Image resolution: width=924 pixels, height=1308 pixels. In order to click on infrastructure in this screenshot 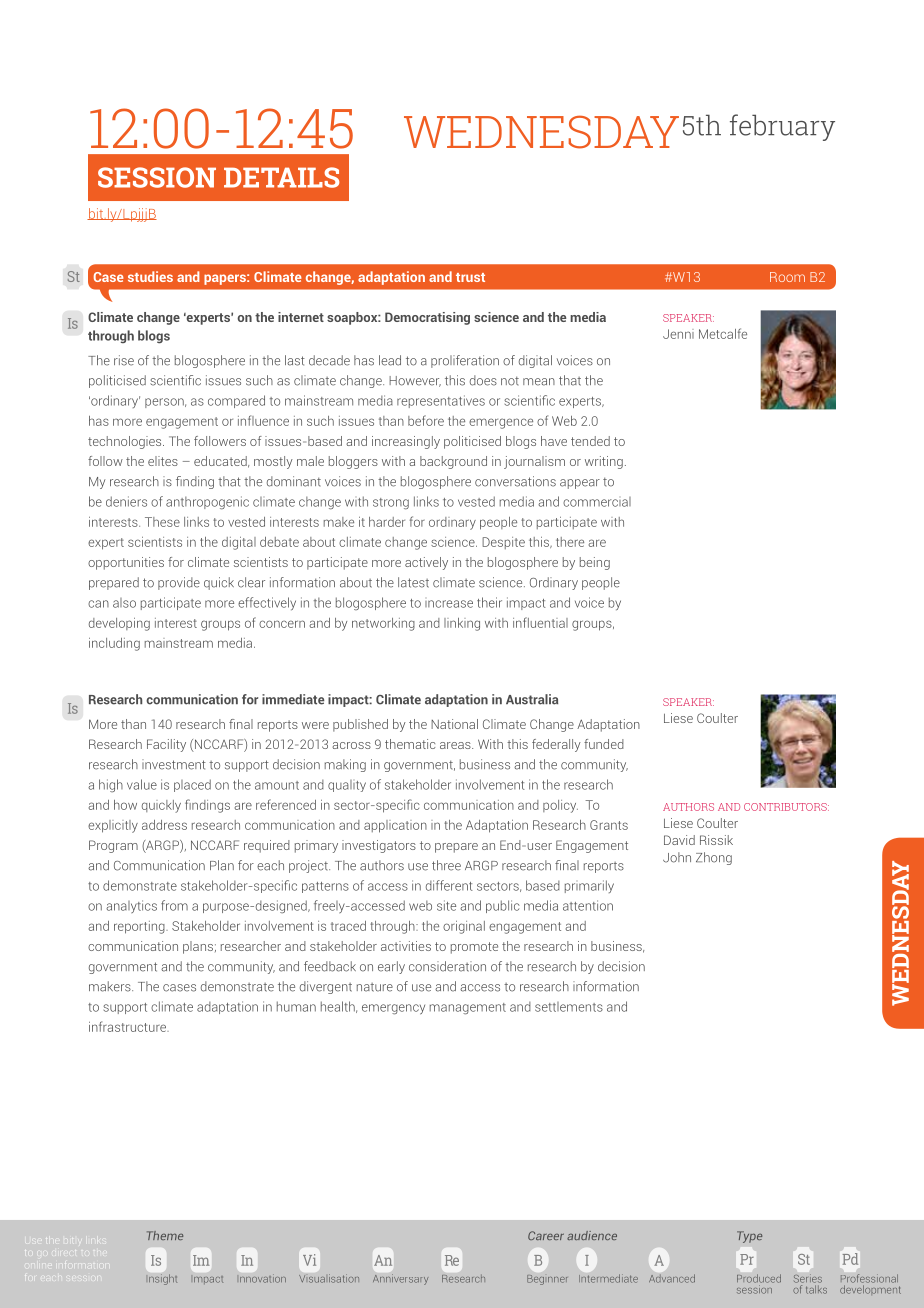, I will do `click(128, 1026)`.
